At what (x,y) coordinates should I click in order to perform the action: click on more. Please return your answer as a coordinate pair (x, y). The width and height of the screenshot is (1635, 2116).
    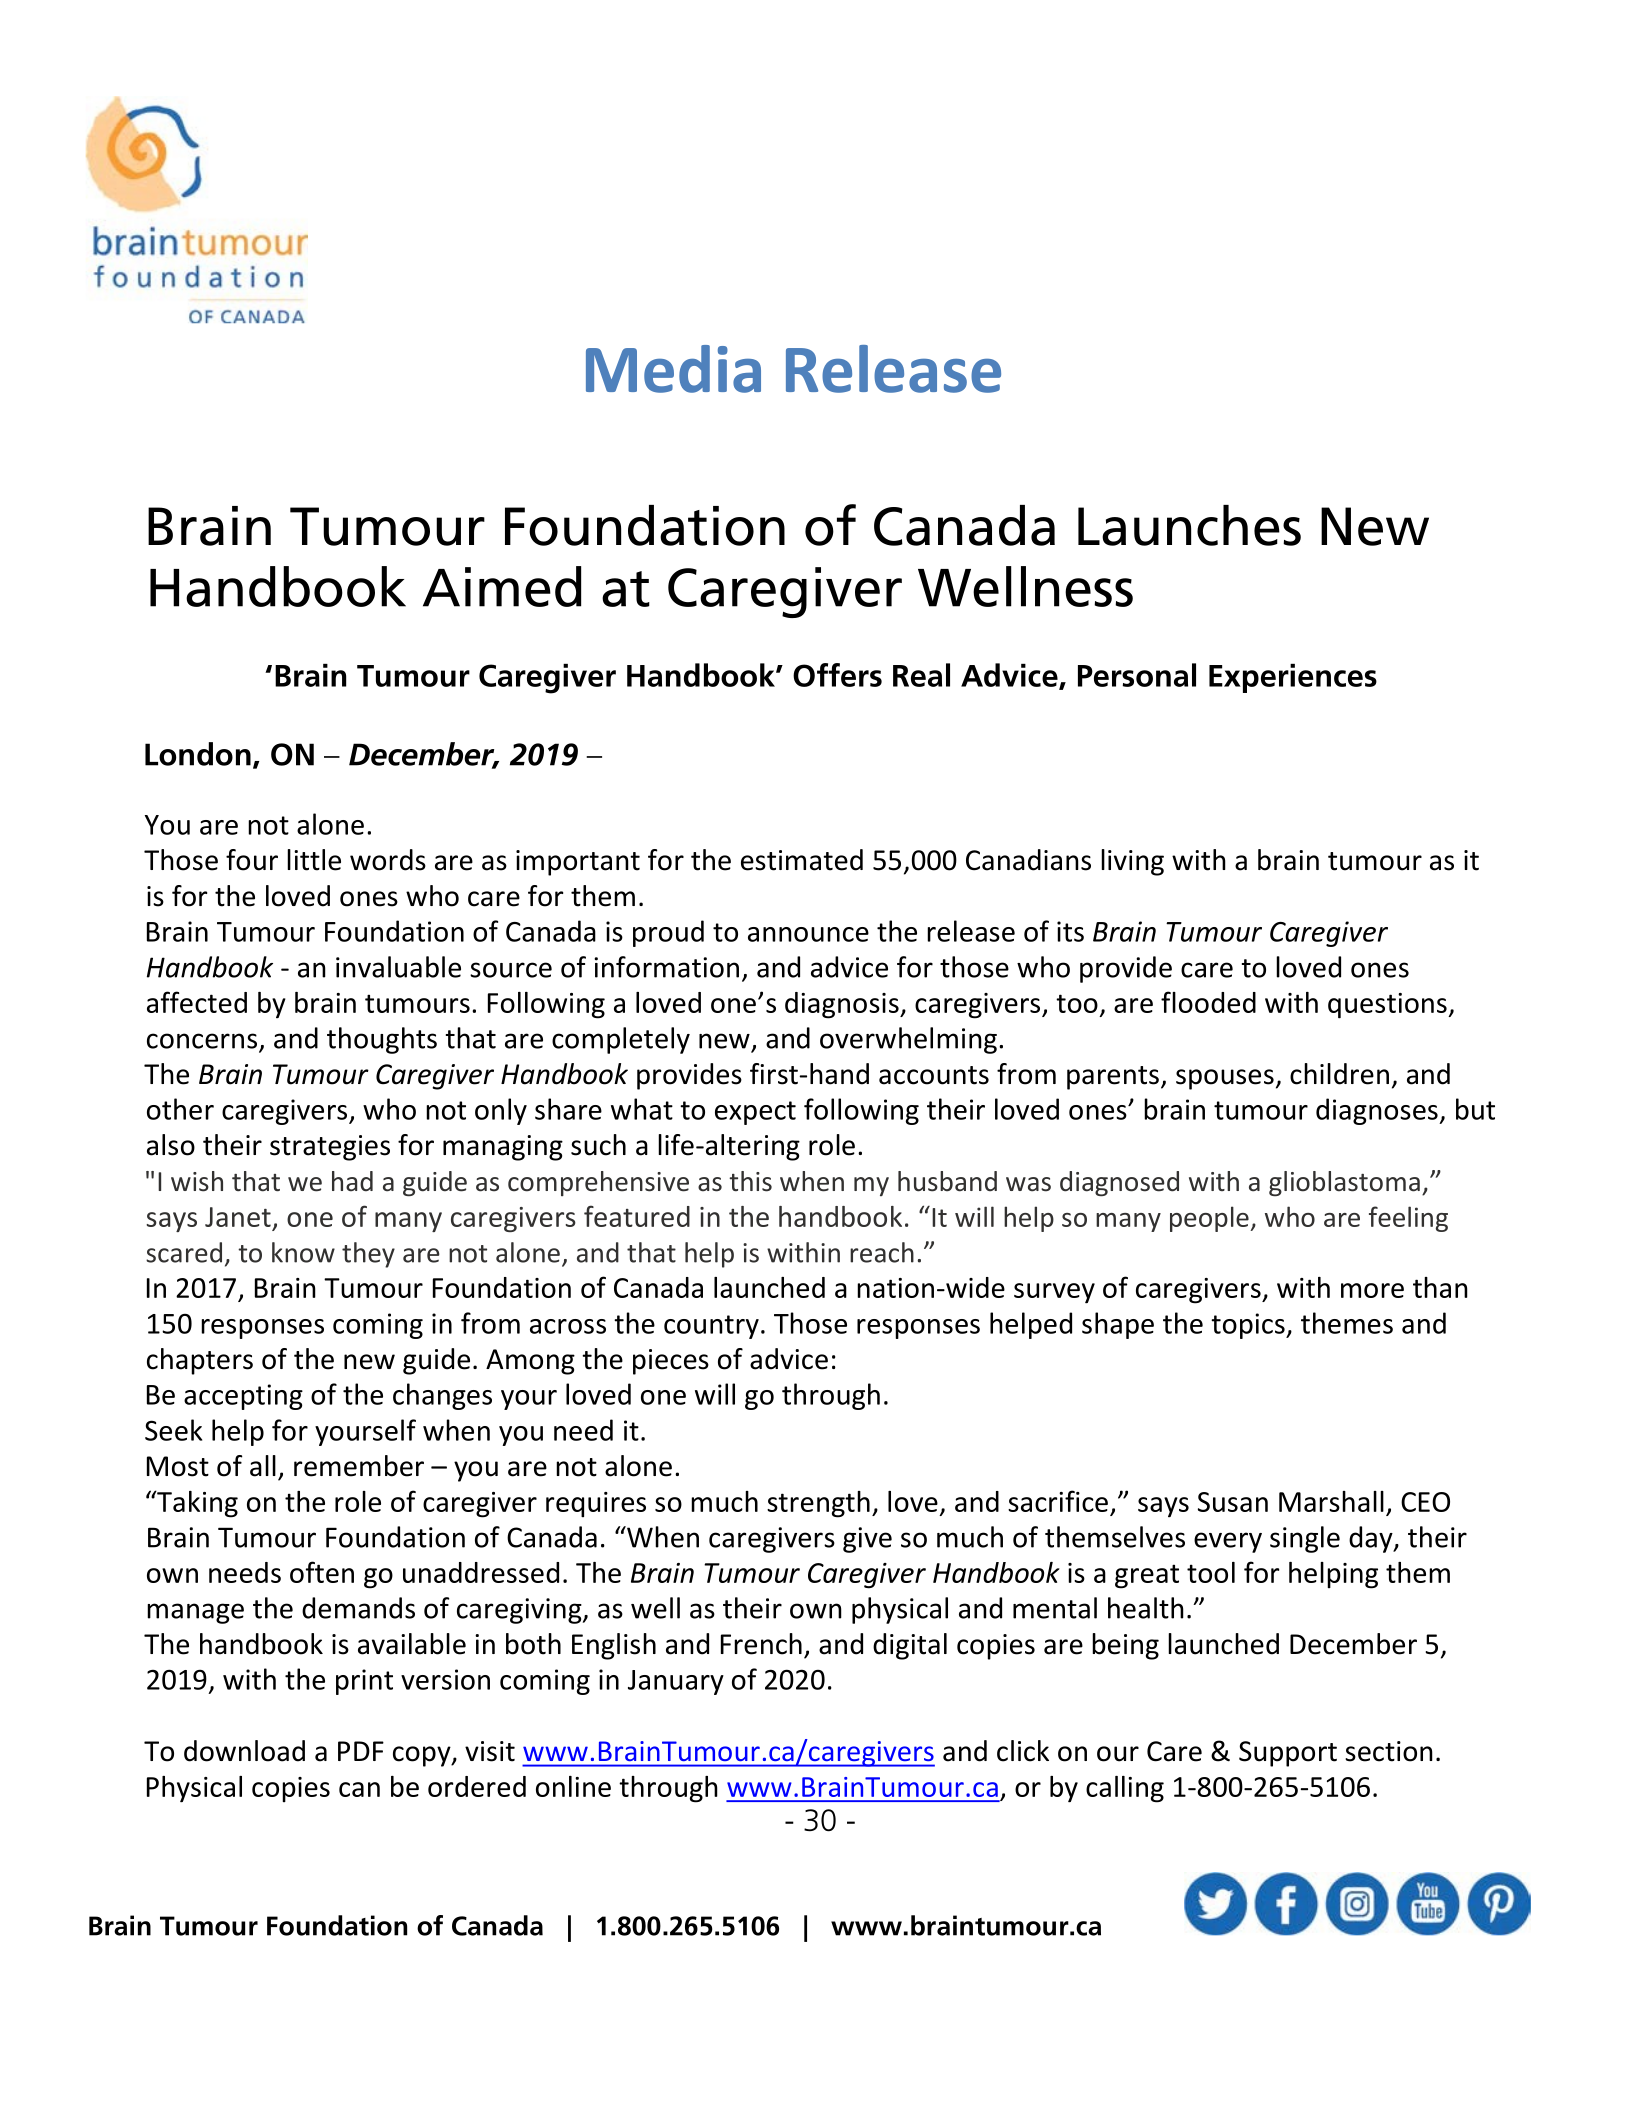
    Looking at the image, I should click on (1372, 1290).
